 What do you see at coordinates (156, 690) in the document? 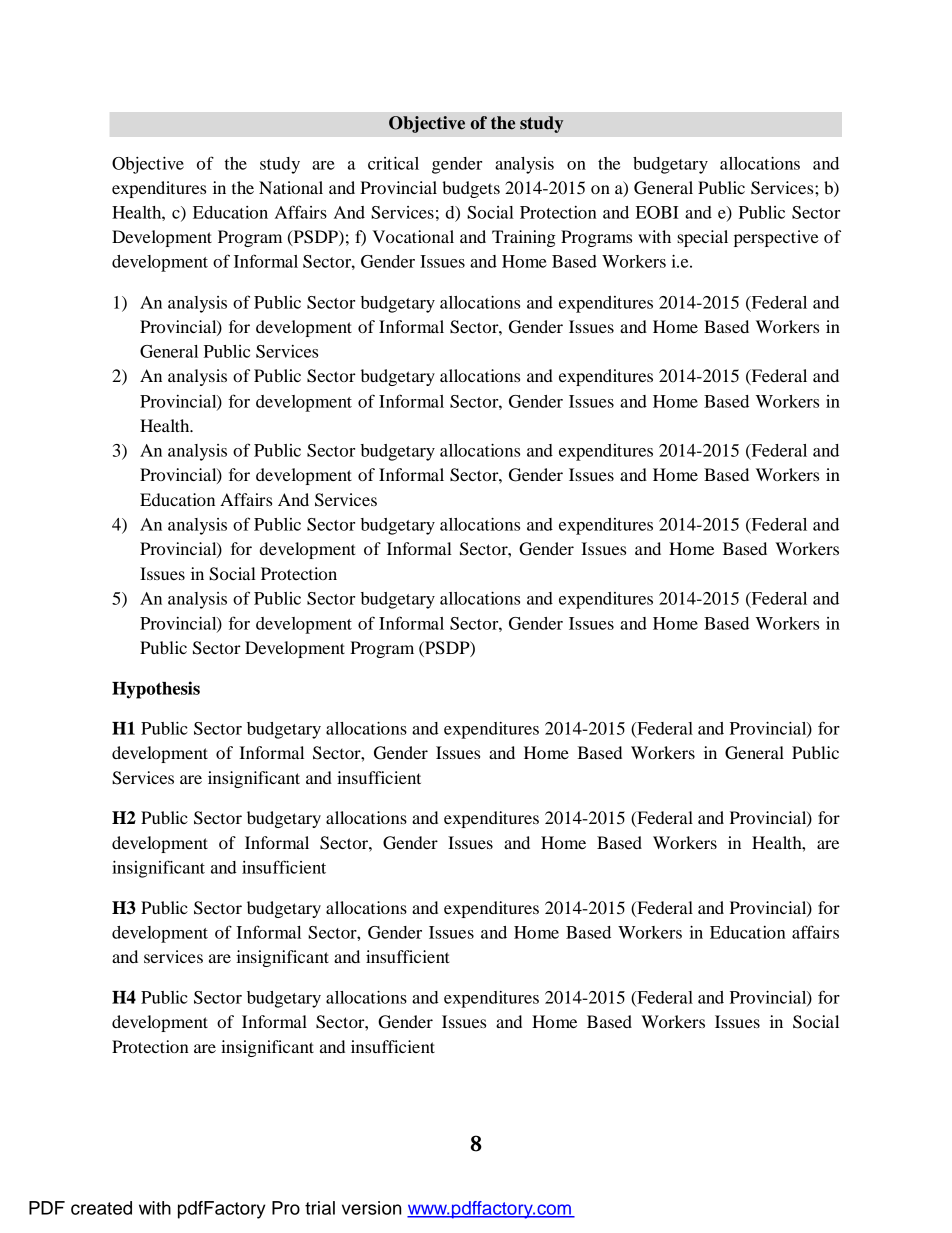
I see `Hypothesis` at bounding box center [156, 690].
